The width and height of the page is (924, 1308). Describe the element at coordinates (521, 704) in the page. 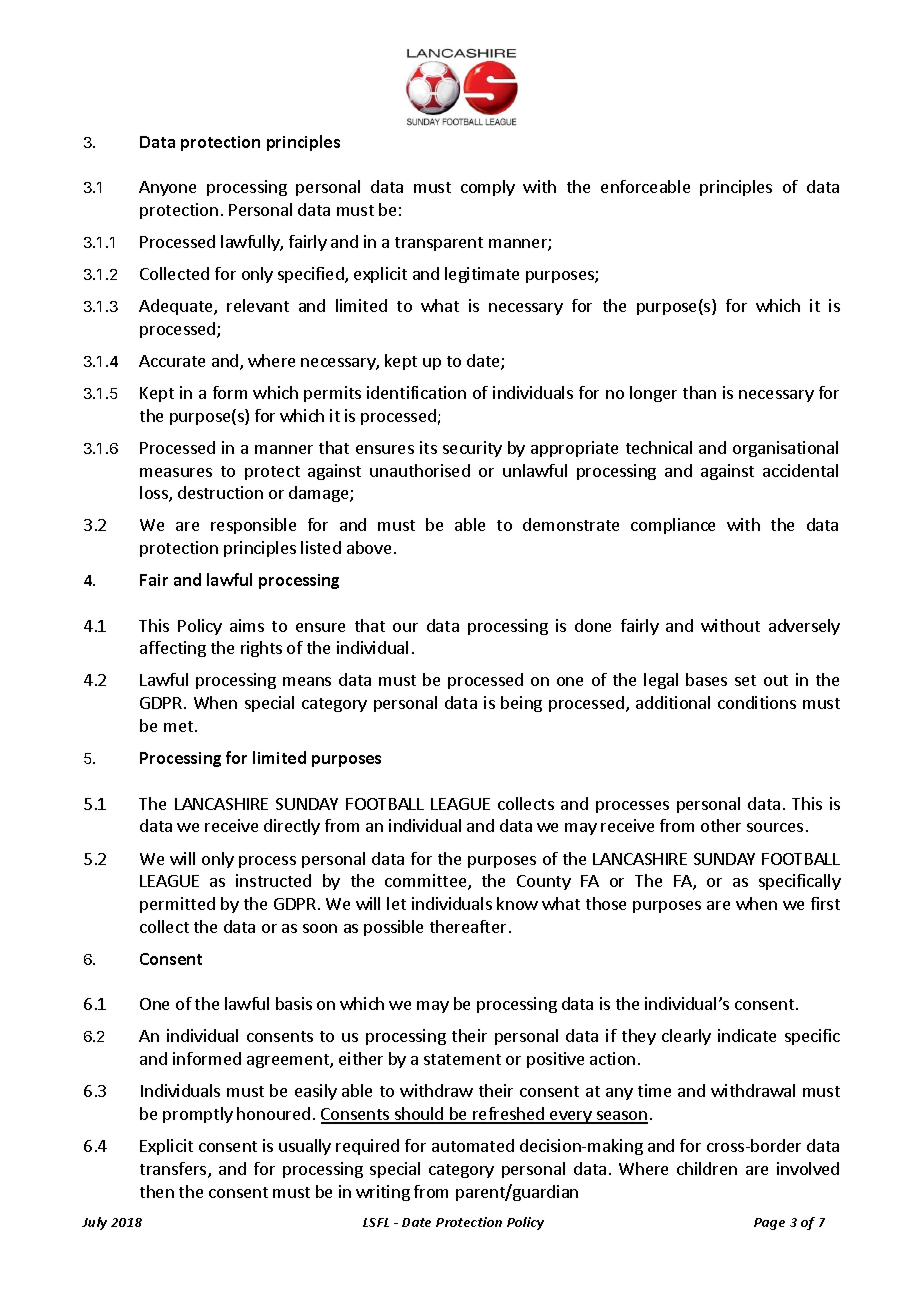

I see `being` at that location.
